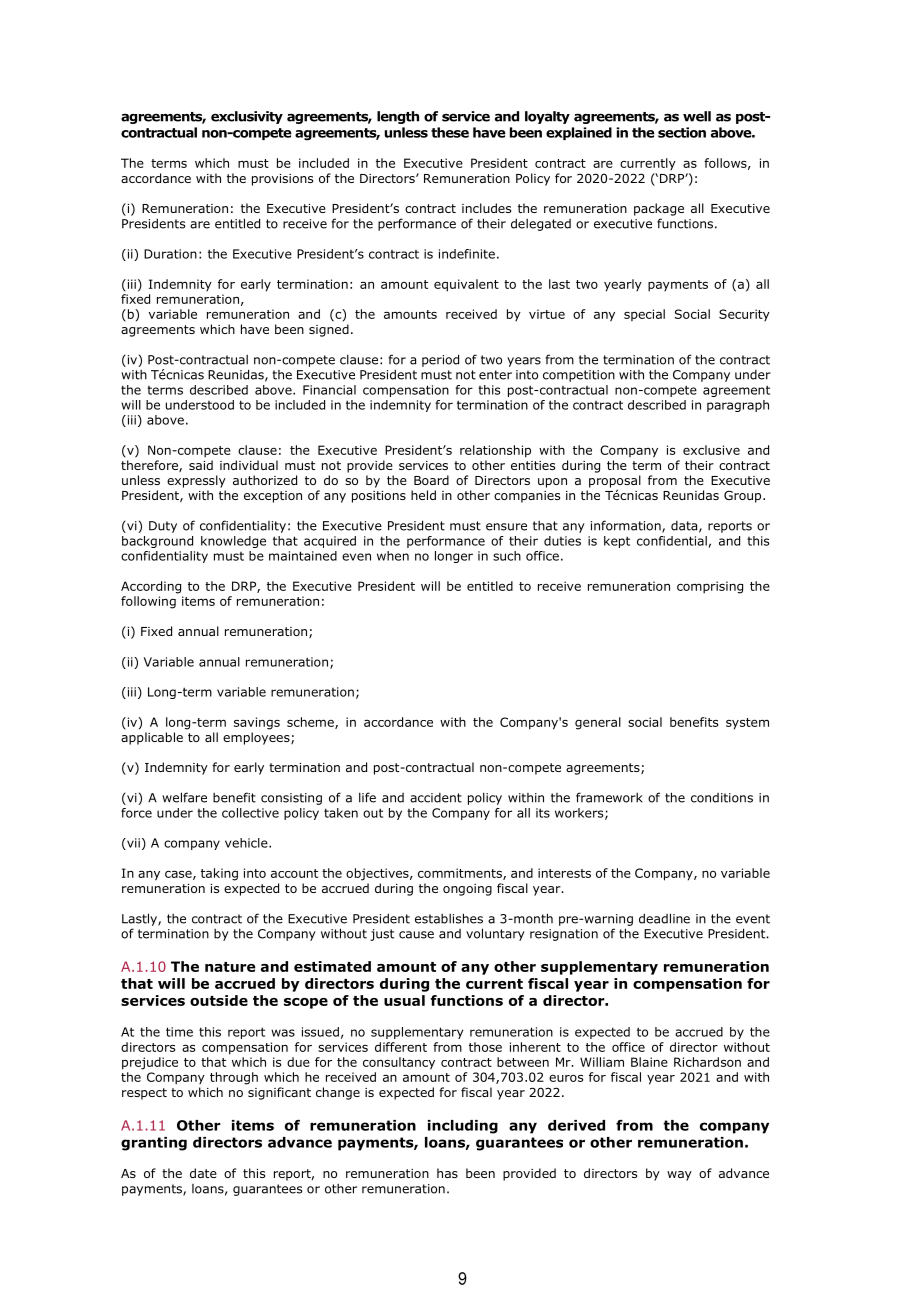 This document has height=1308, width=924. What do you see at coordinates (463, 1127) in the document?
I see `including` at bounding box center [463, 1127].
